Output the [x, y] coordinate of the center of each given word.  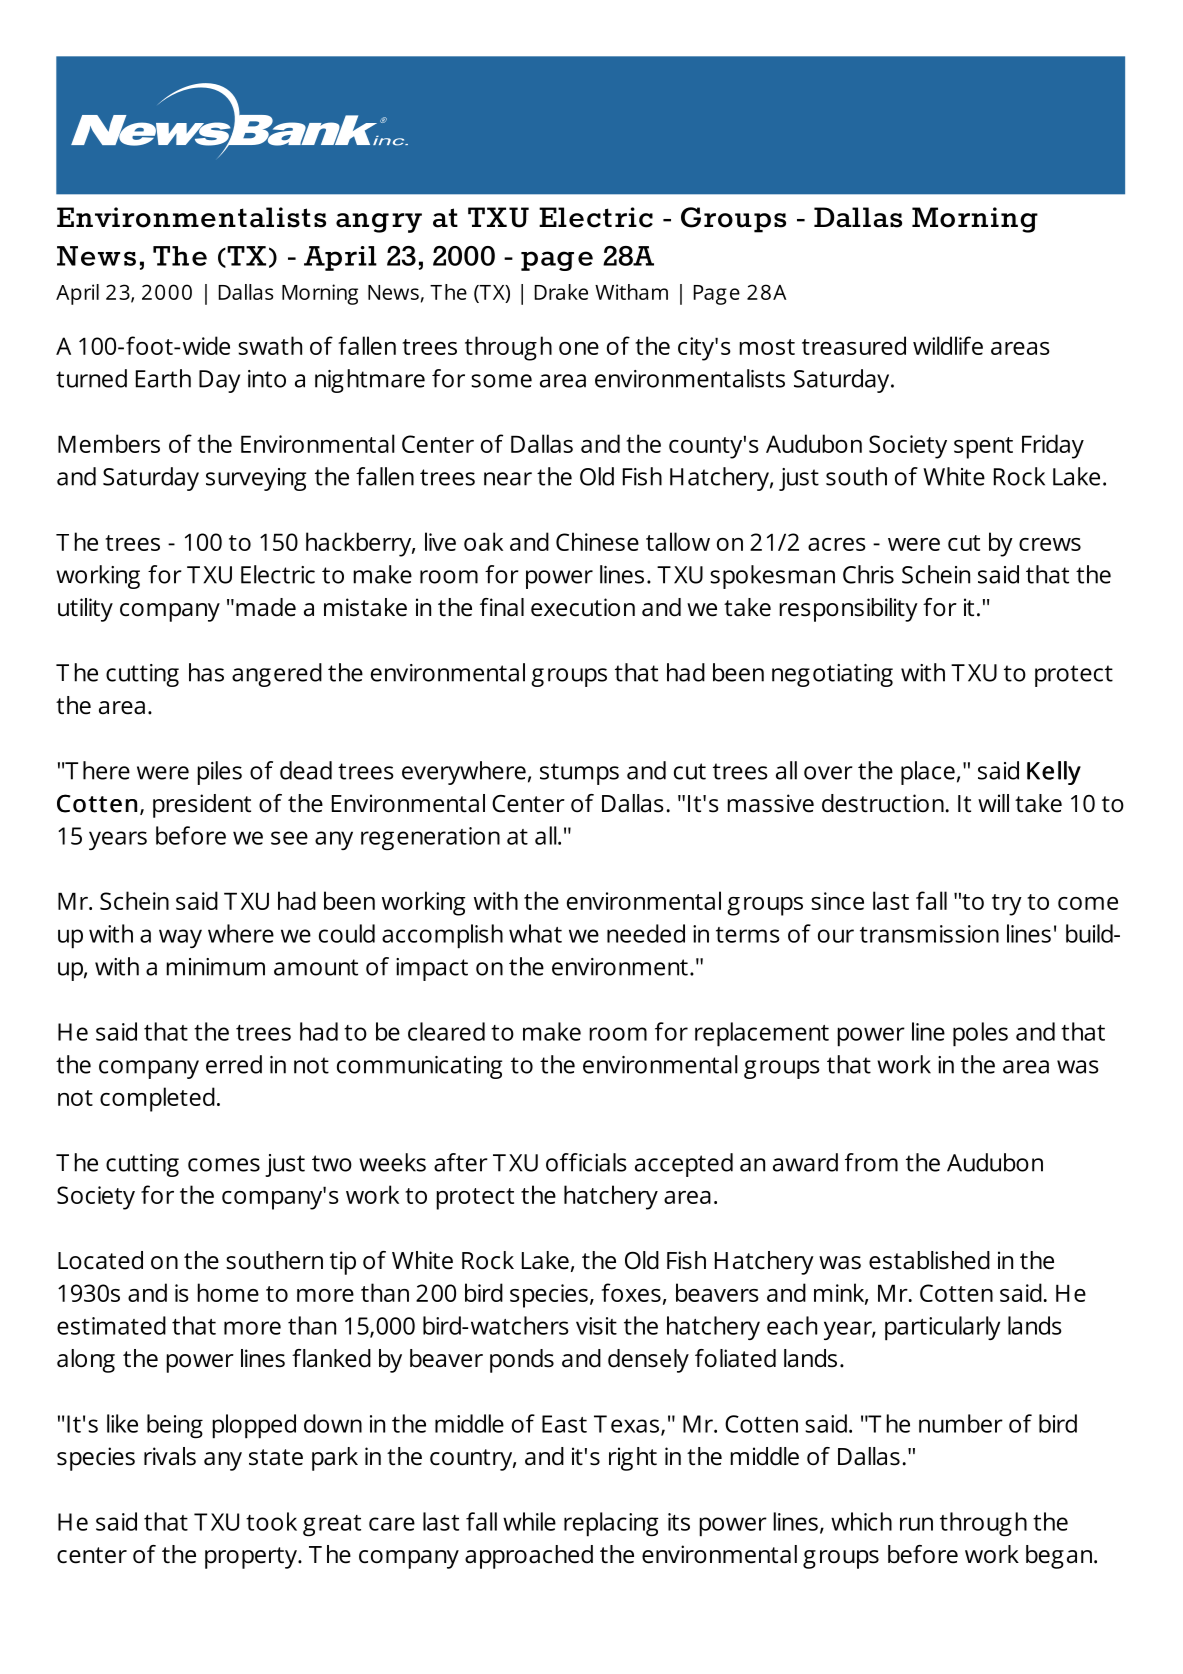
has [206, 672]
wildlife [948, 345]
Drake [561, 292]
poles [980, 1034]
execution [583, 607]
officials [586, 1162]
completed [157, 1099]
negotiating [832, 675]
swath [270, 345]
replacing [611, 1524]
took [271, 1521]
